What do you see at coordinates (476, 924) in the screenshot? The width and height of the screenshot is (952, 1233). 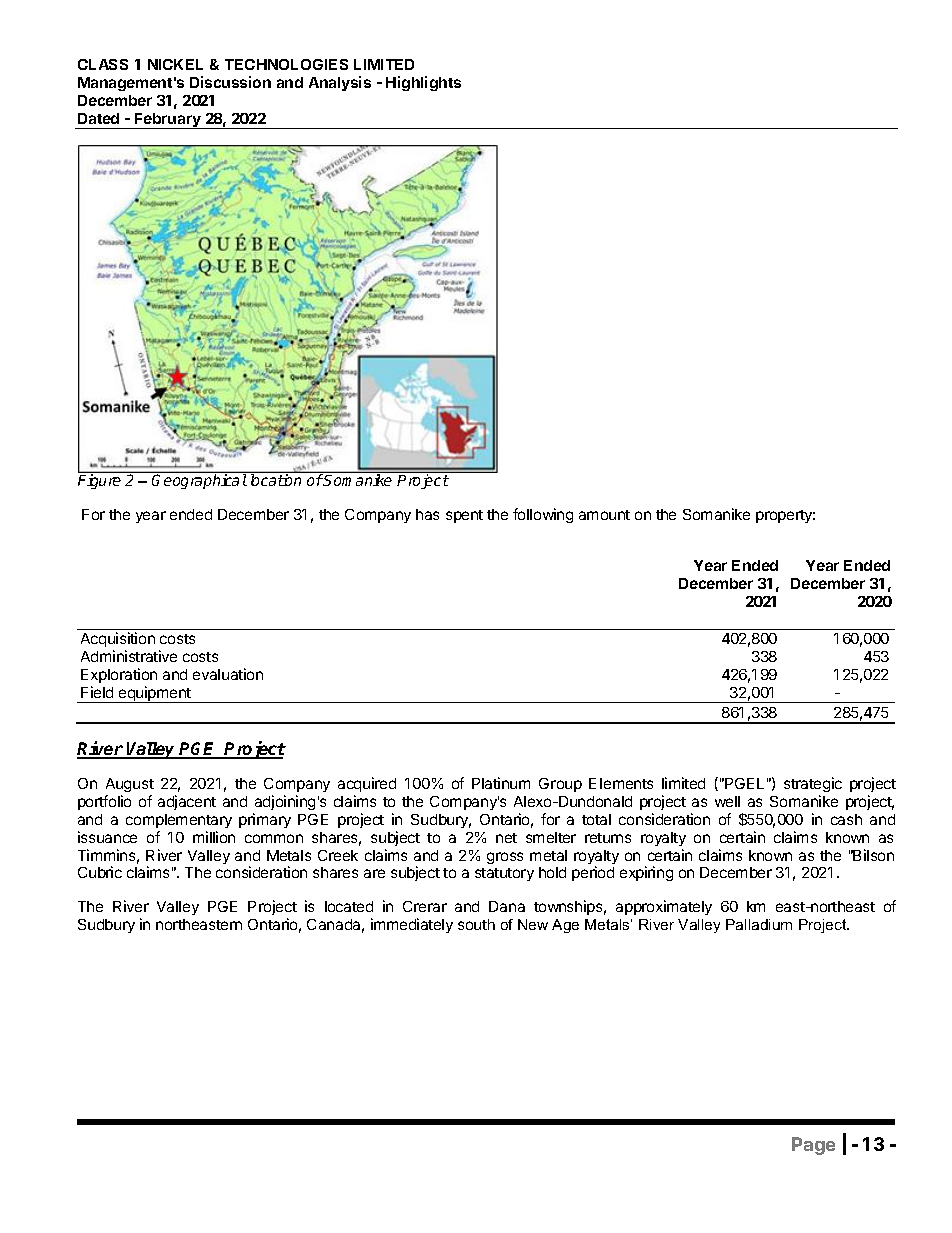 I see `south` at bounding box center [476, 924].
